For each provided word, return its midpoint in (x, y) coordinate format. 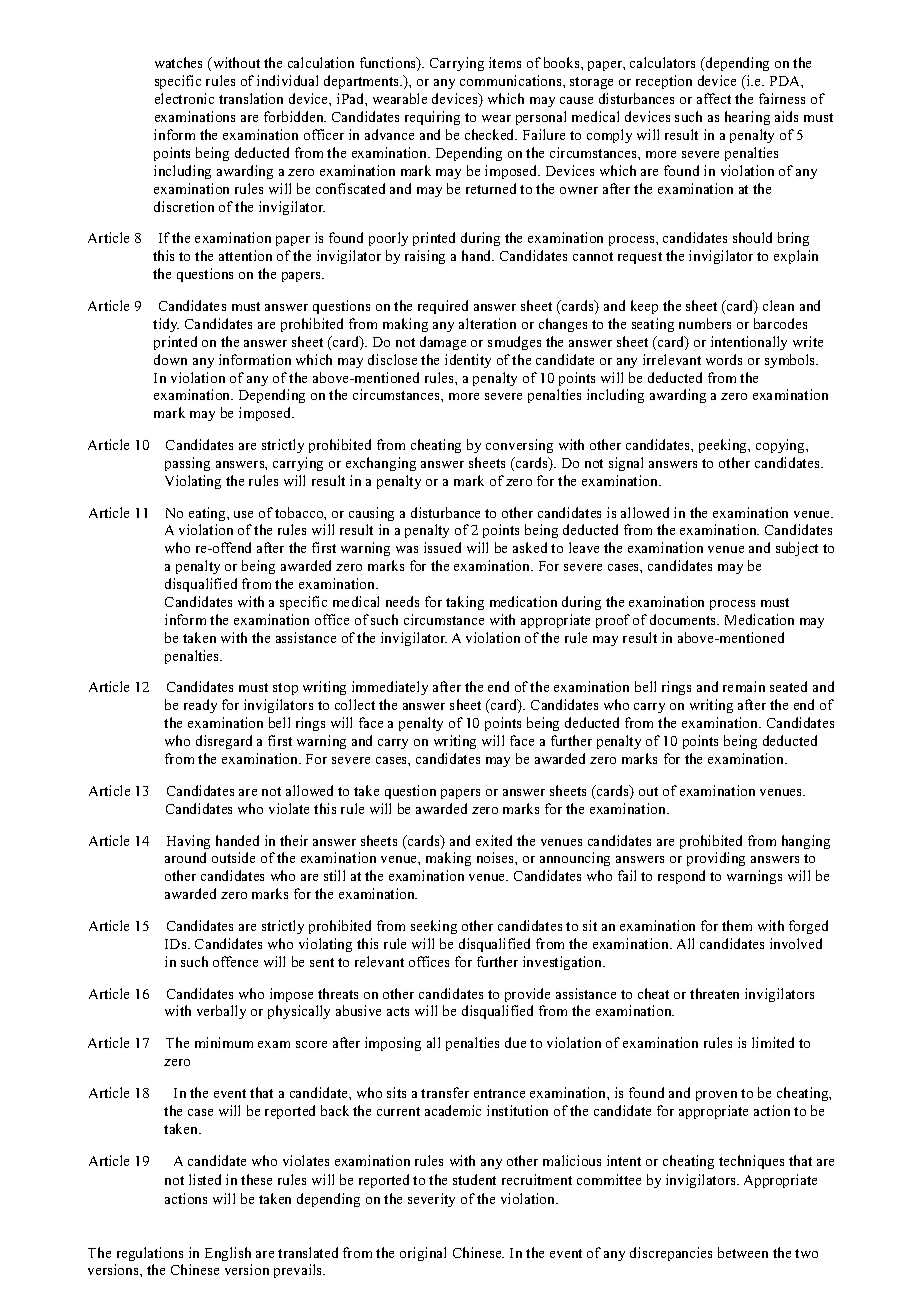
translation (251, 98)
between (743, 1252)
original (423, 1254)
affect (714, 98)
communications (512, 80)
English (228, 1254)
